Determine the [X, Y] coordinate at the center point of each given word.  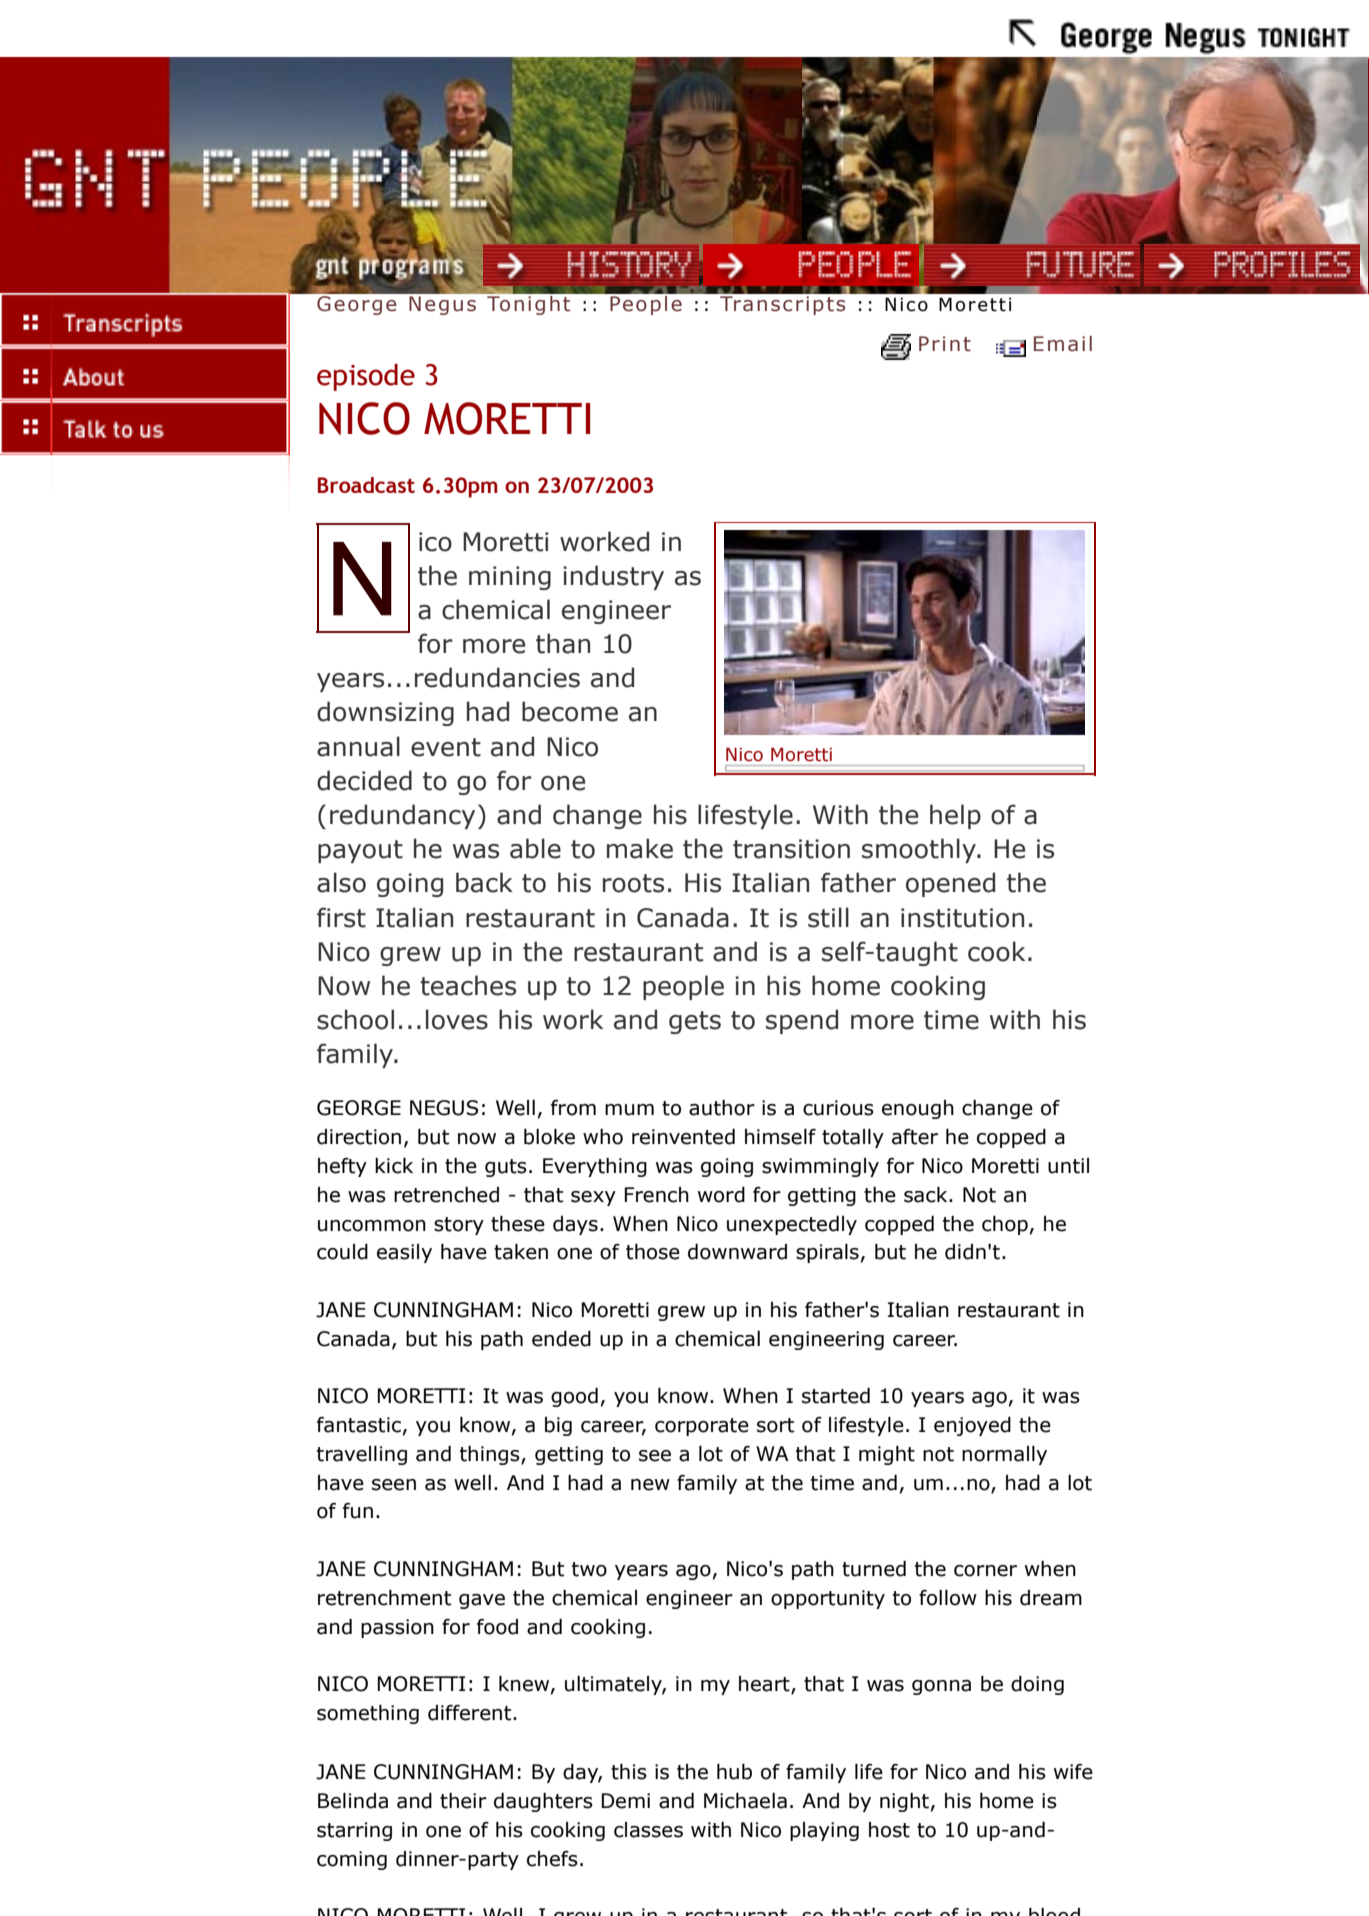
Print [945, 344]
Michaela [745, 1801]
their [463, 1801]
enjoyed [972, 1426]
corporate [702, 1427]
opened [950, 884]
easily [404, 1253]
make [640, 848]
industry [613, 577]
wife [1073, 1772]
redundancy [402, 816]
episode [366, 377]
